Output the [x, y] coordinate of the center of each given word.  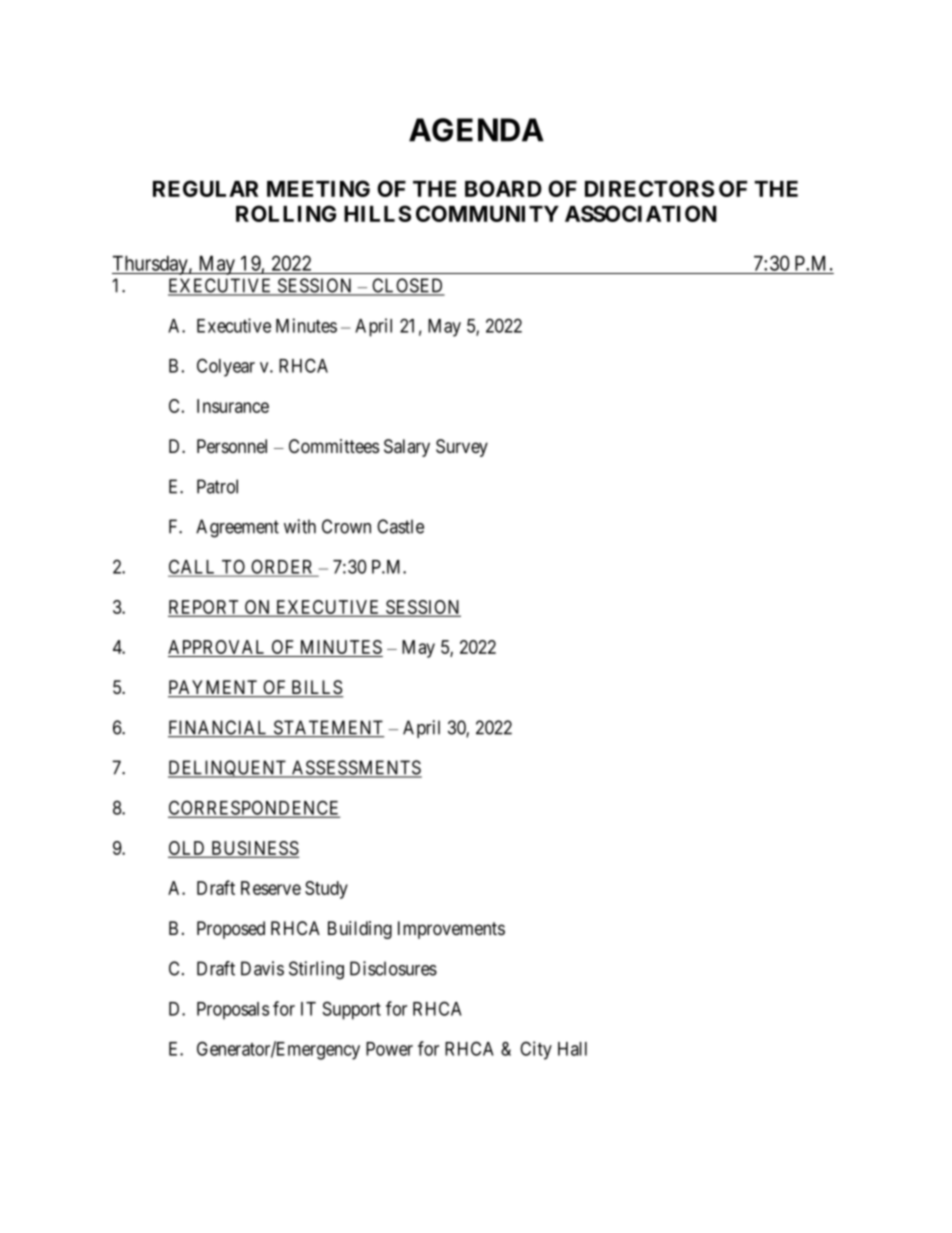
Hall [572, 1049]
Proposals [233, 1011]
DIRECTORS [649, 188]
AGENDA [476, 130]
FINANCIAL [219, 728]
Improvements [451, 930]
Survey [462, 448]
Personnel [232, 446]
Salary [407, 448]
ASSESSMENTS [356, 768]
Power [389, 1049]
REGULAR [205, 188]
